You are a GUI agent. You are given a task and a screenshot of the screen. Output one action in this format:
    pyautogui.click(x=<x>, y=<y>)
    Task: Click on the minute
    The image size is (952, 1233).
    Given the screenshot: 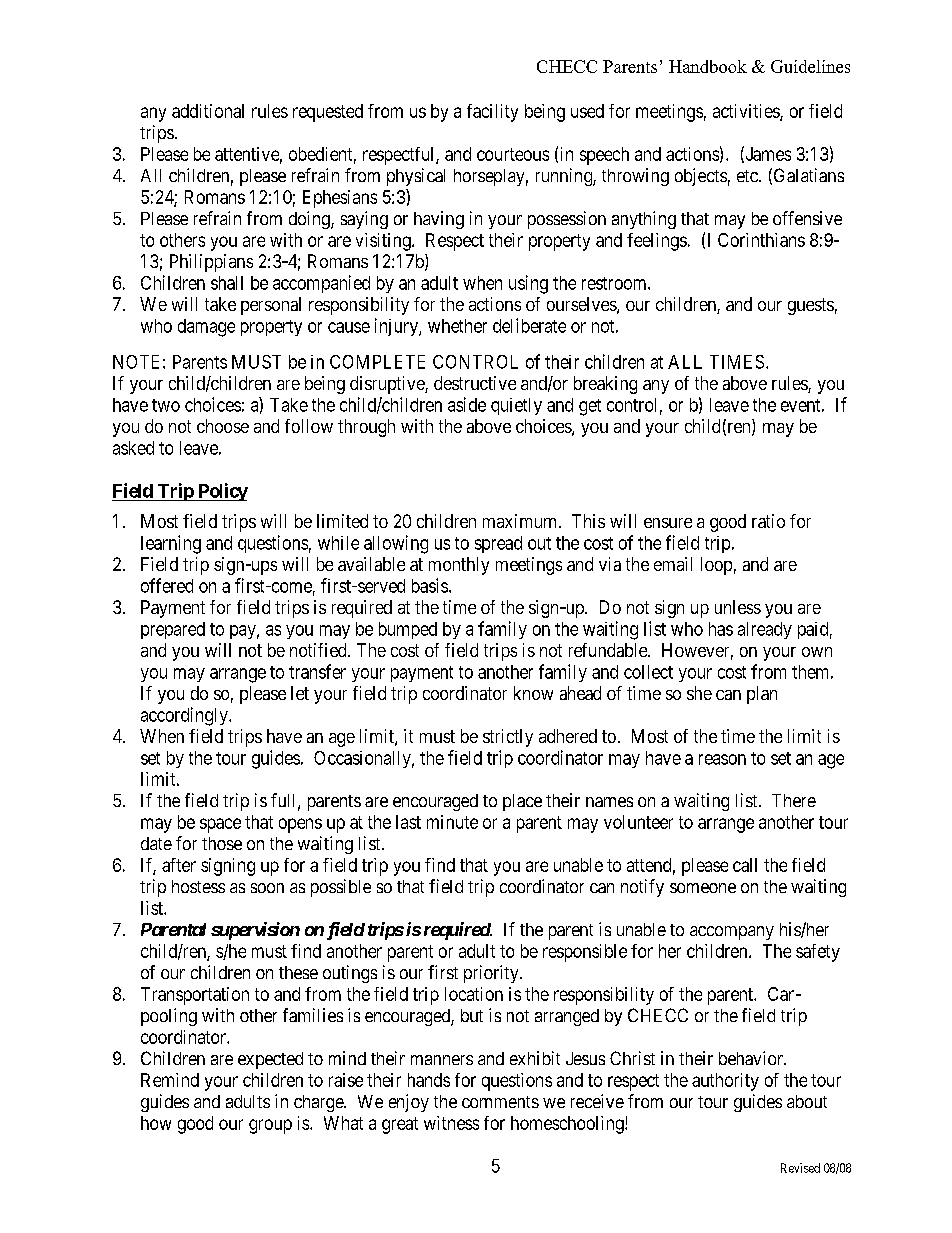 What is the action you would take?
    pyautogui.click(x=452, y=822)
